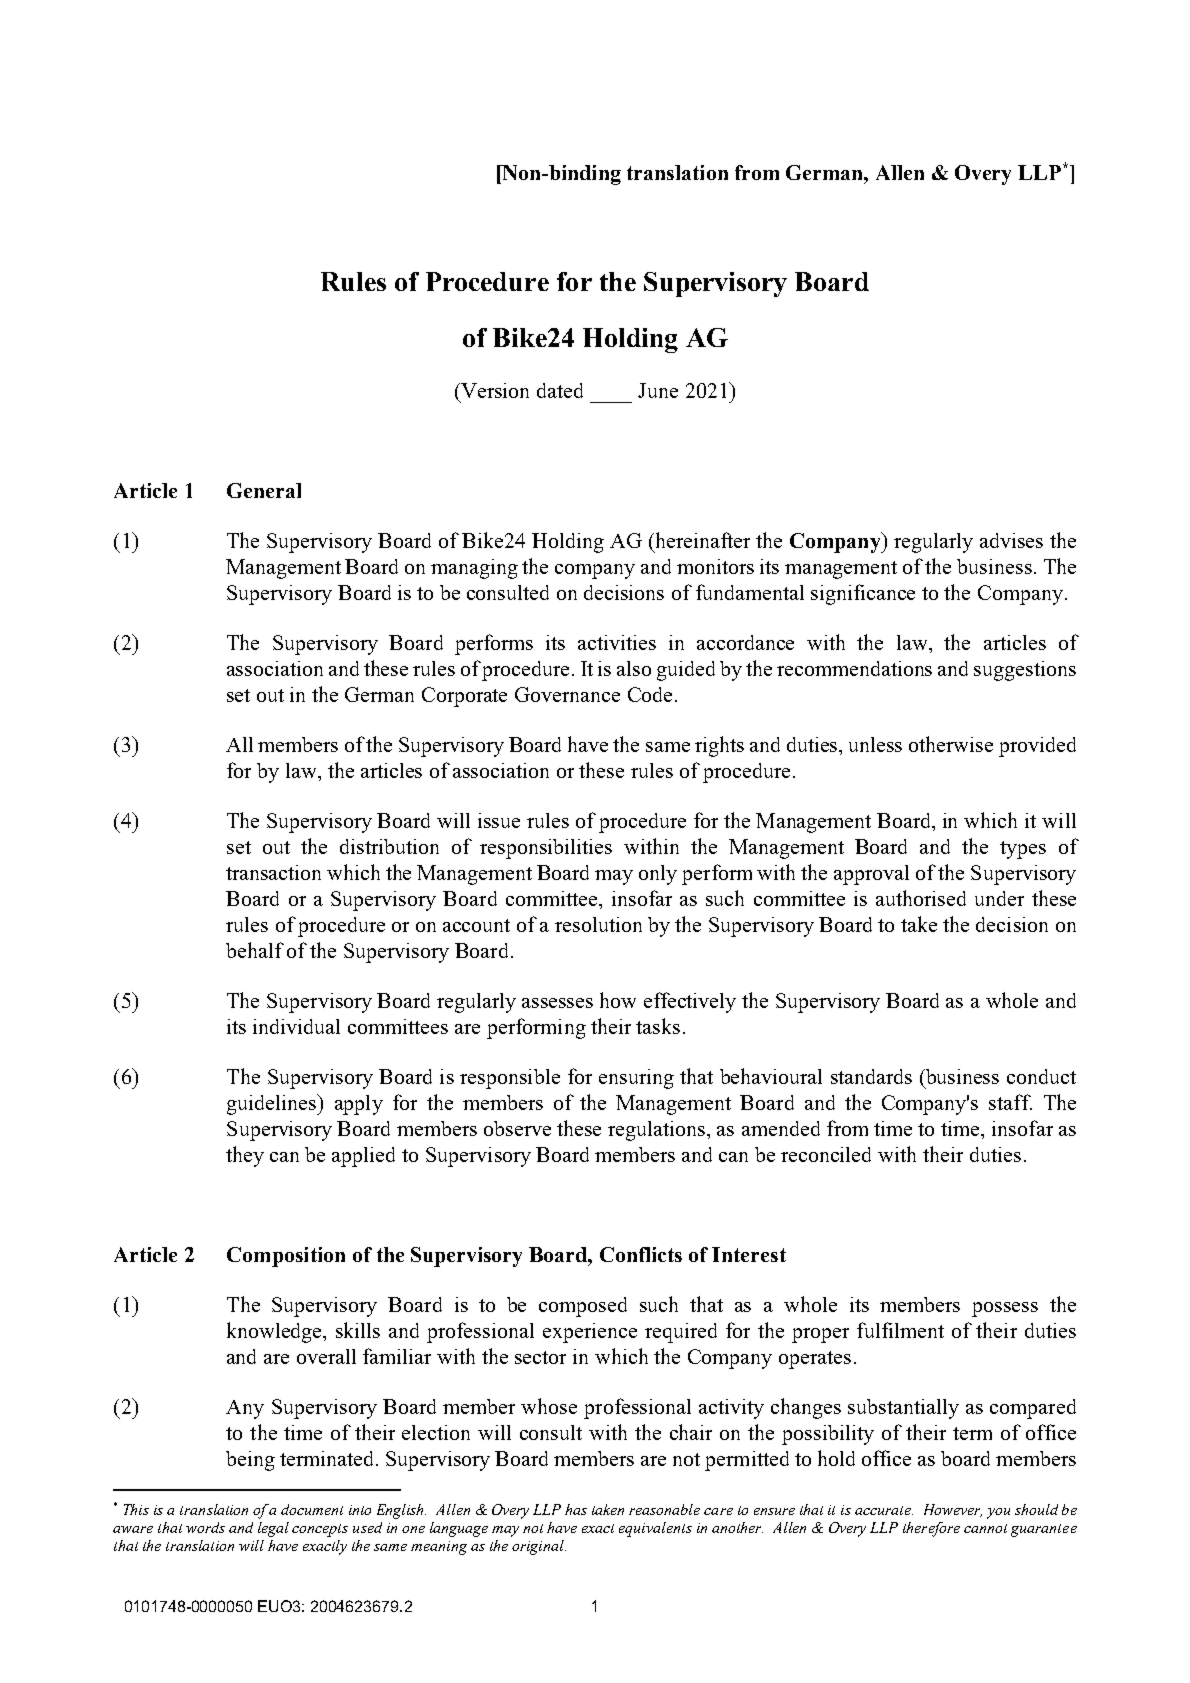 The width and height of the image is (1190, 1683). I want to click on advises, so click(1011, 540).
